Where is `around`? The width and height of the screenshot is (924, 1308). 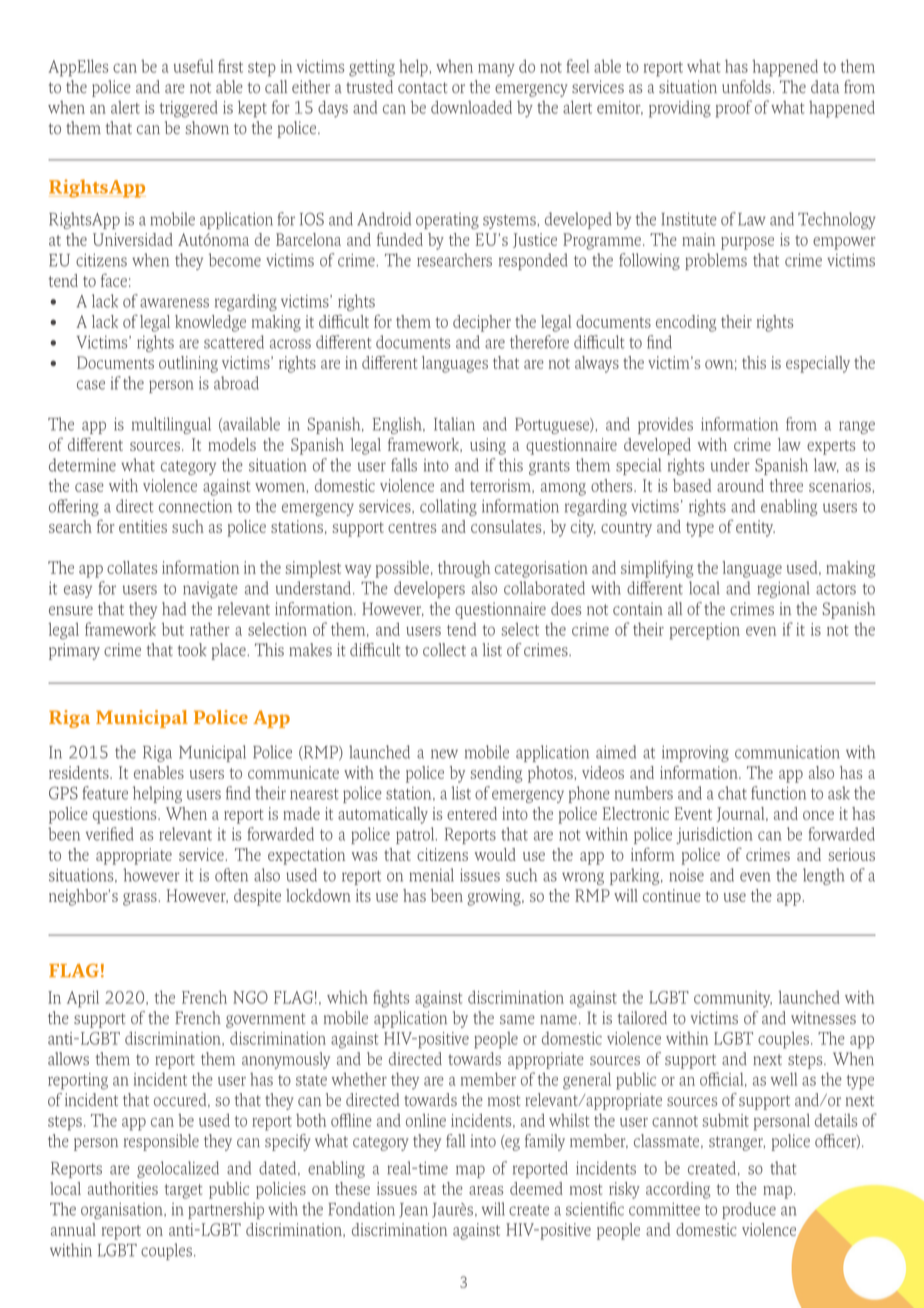 around is located at coordinates (740, 485).
